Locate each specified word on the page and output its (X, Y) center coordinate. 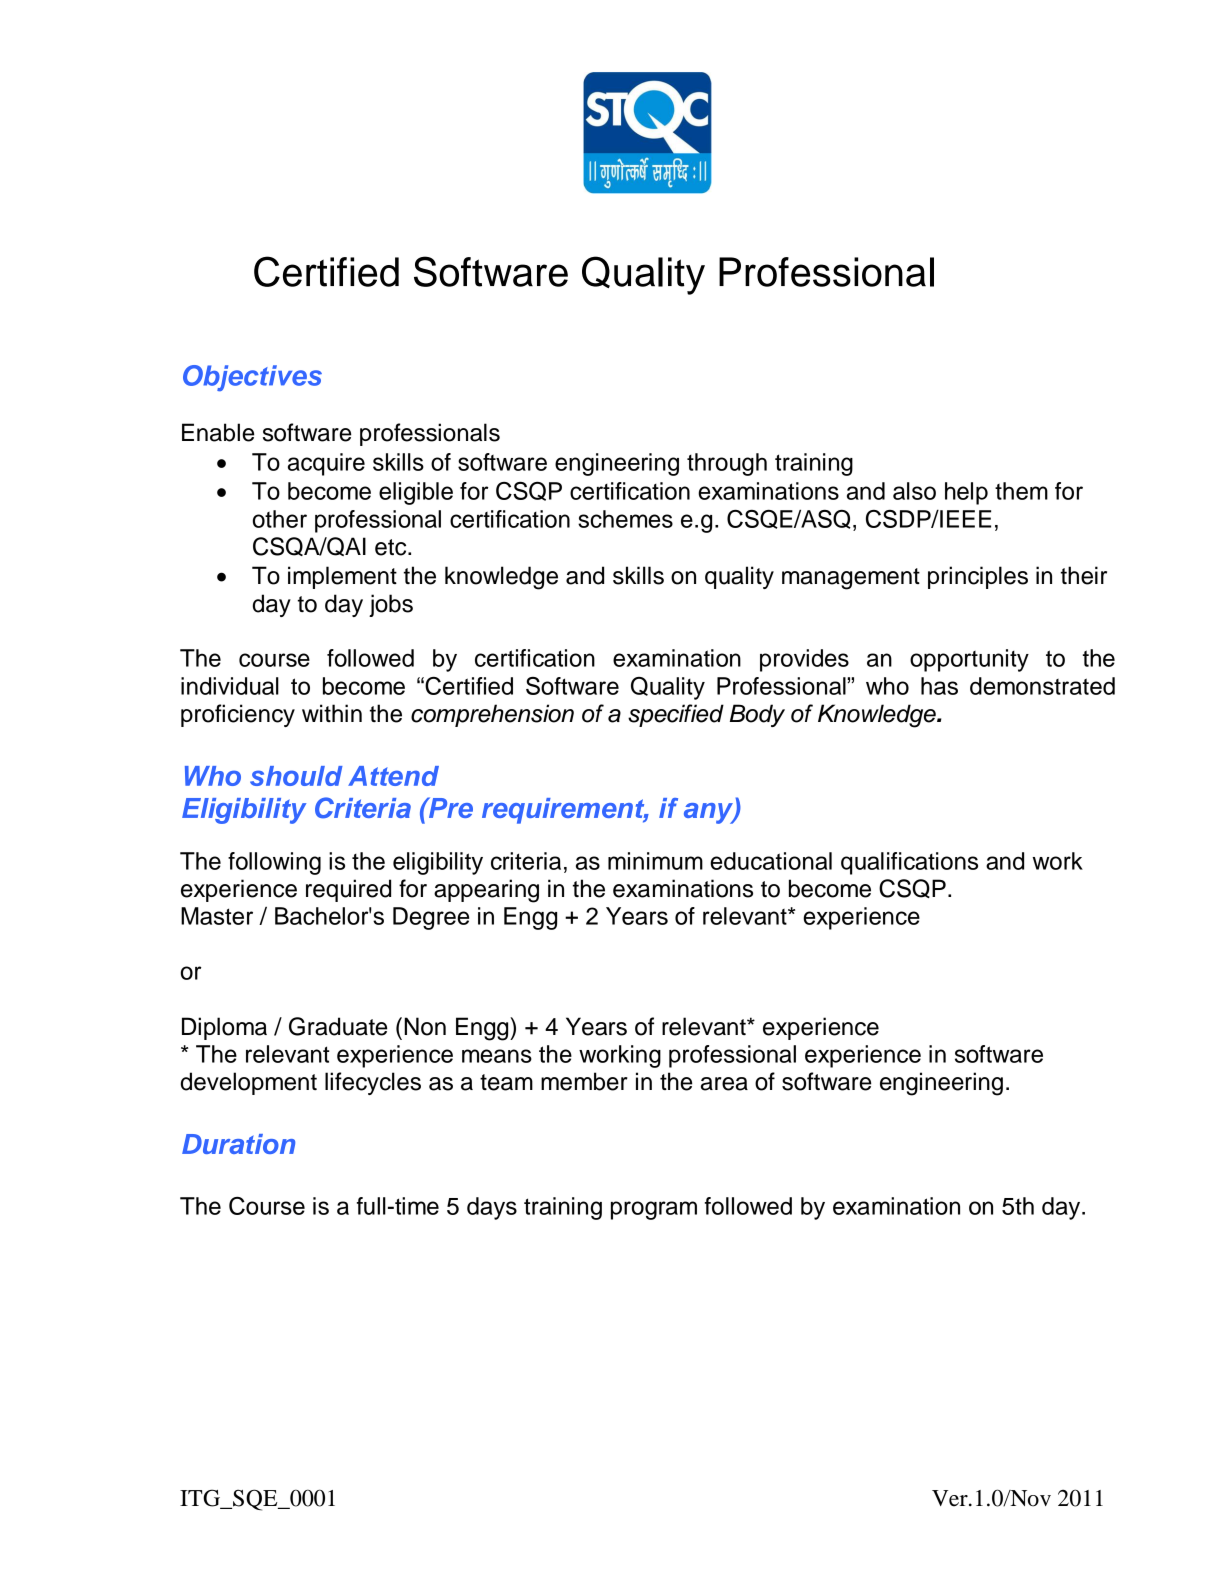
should (296, 776)
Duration (238, 1144)
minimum (655, 861)
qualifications (909, 863)
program (654, 1210)
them (1021, 491)
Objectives (252, 378)
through (727, 464)
